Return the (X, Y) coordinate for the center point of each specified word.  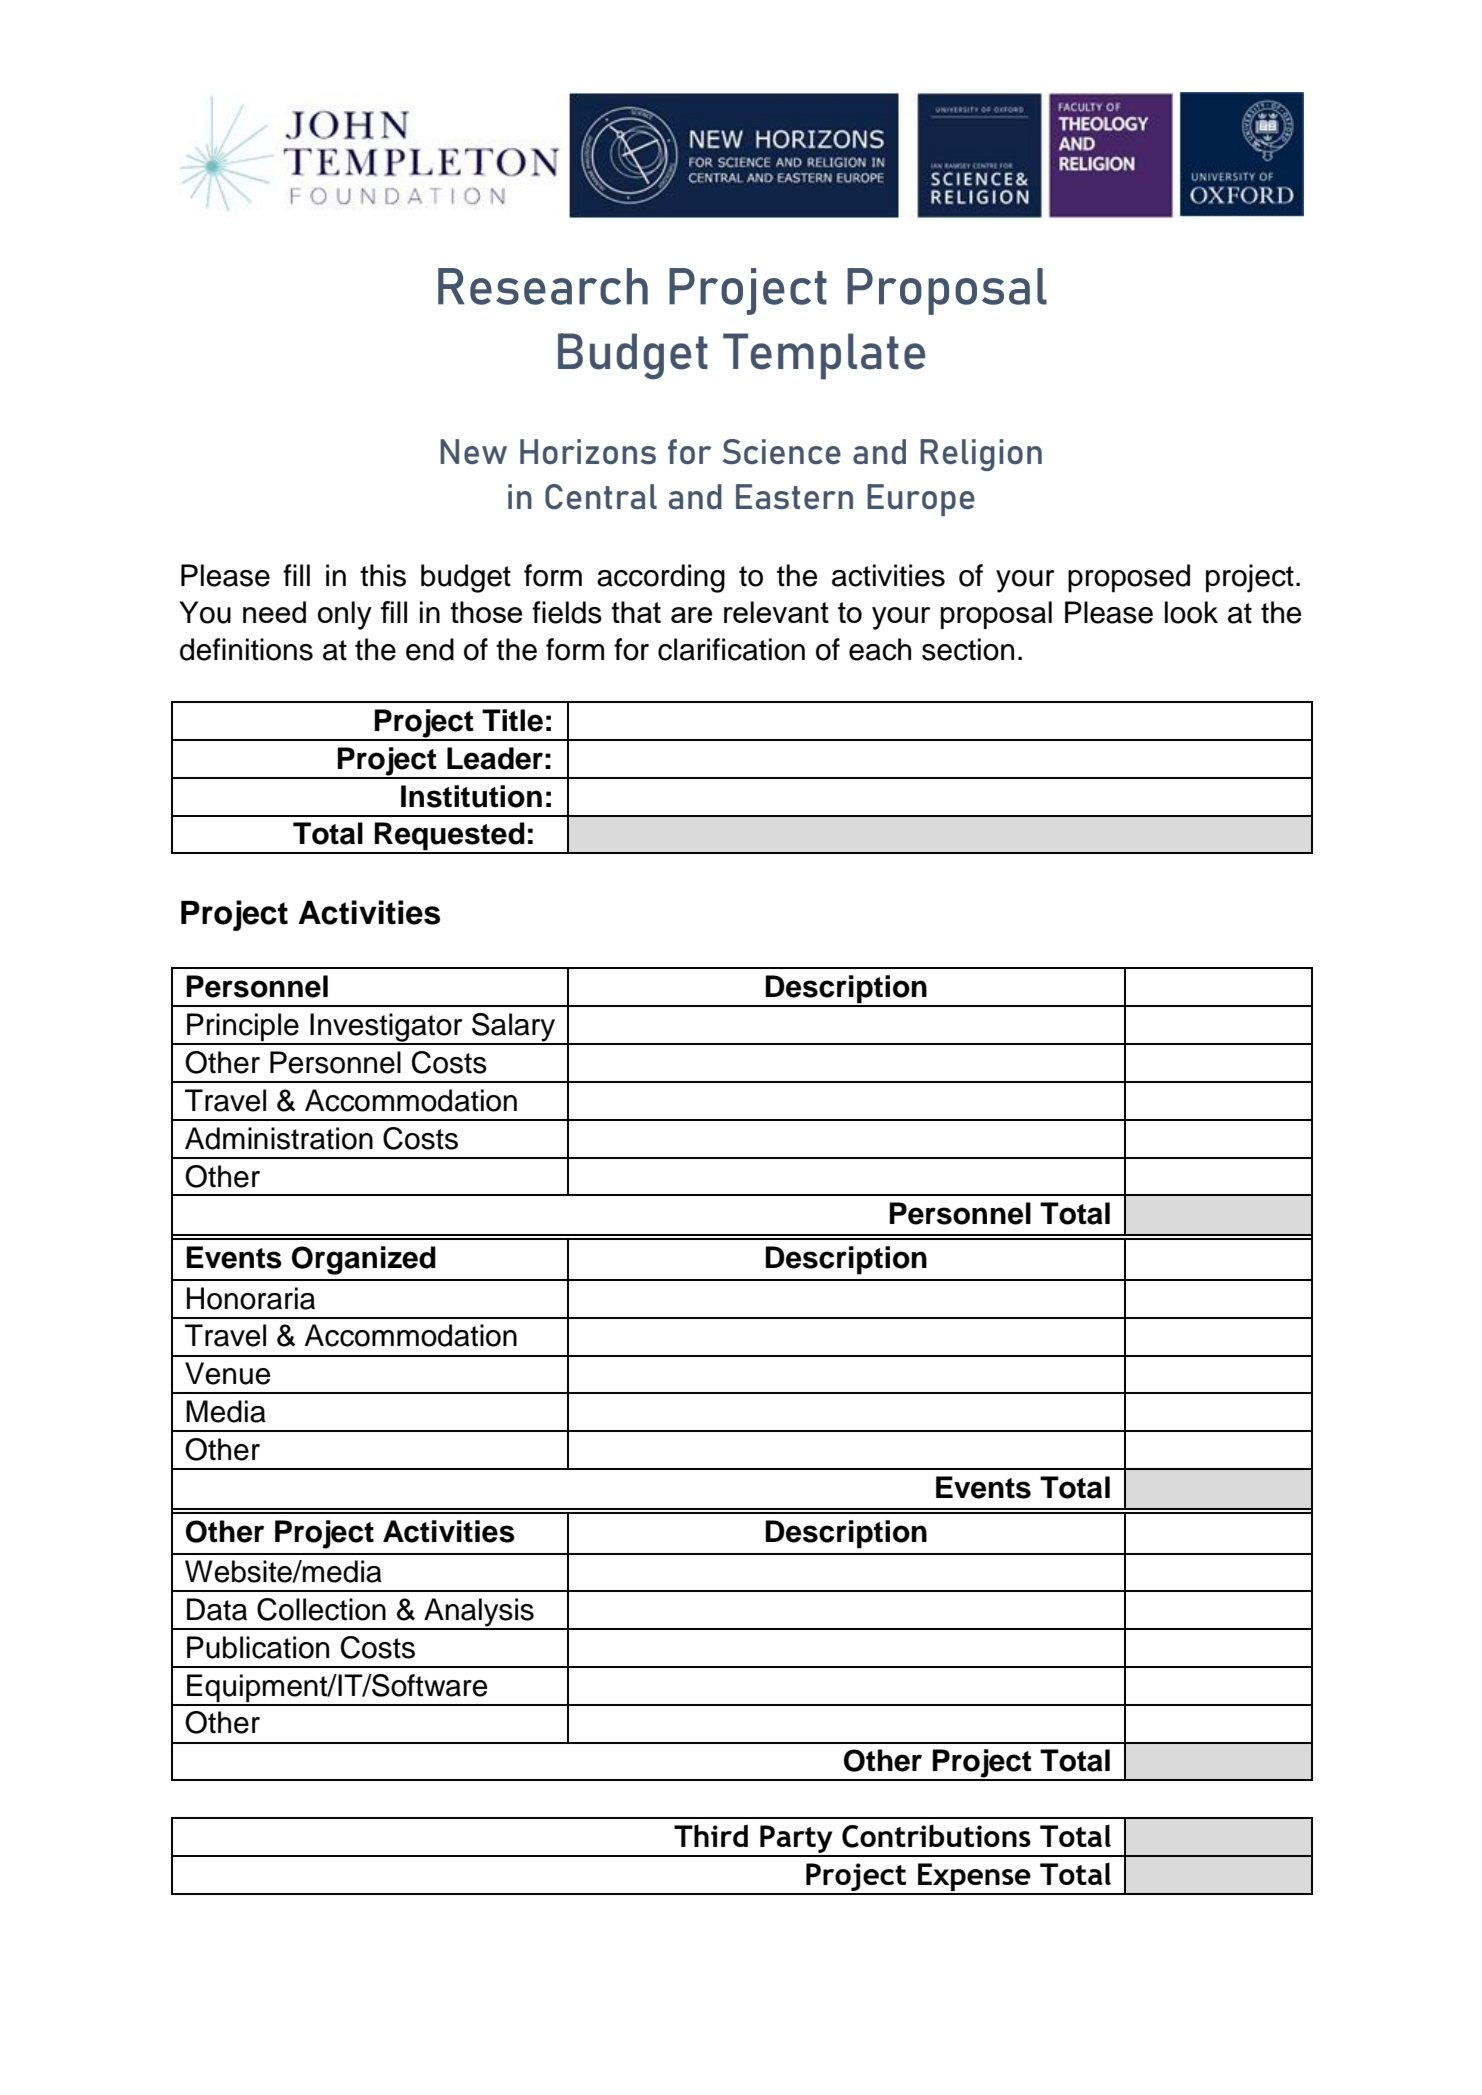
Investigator (386, 1028)
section (968, 649)
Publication (258, 1647)
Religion (981, 455)
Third (711, 1835)
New (473, 451)
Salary (514, 1028)
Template (824, 356)
